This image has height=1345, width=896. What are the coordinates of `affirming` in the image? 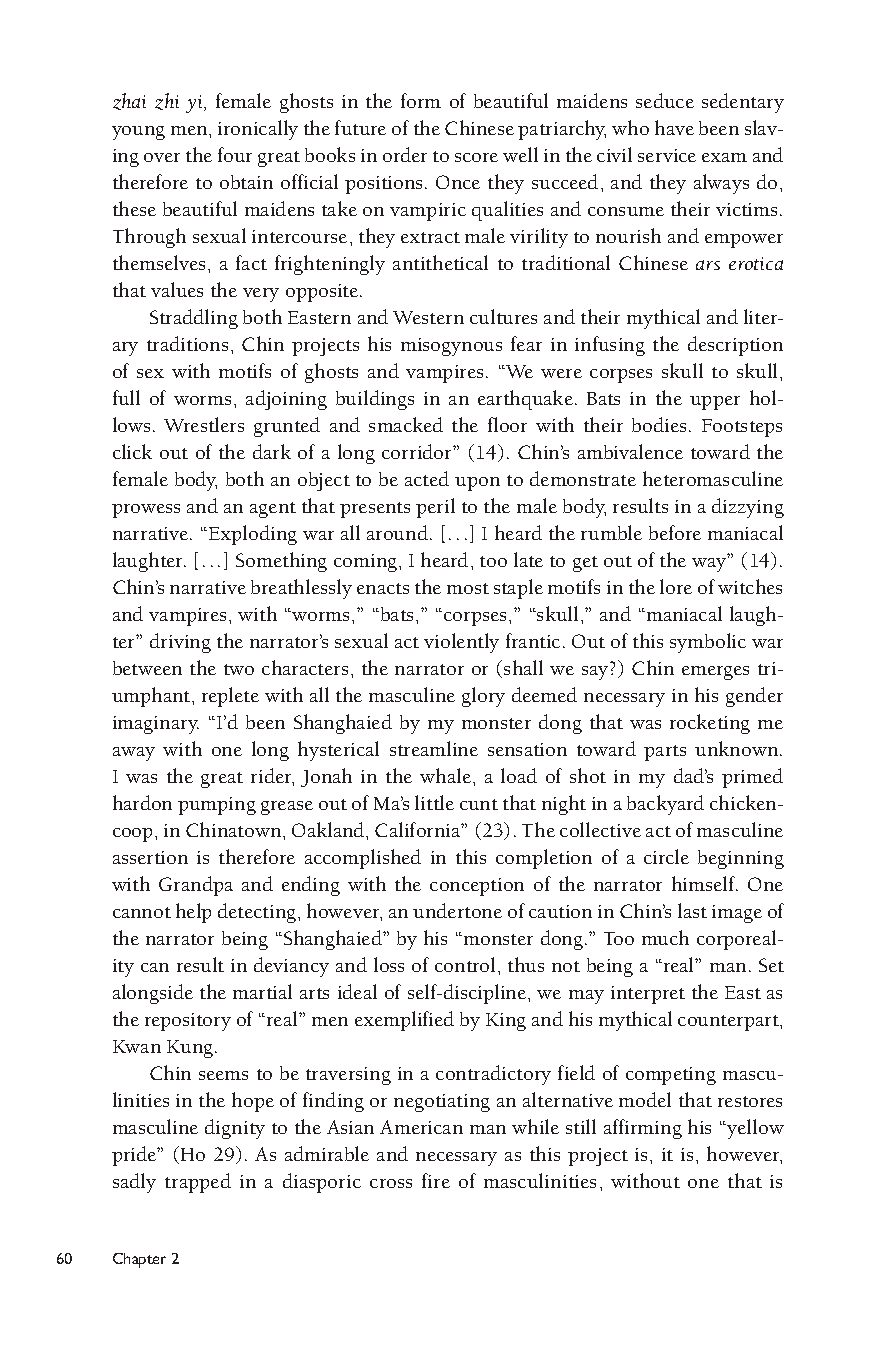 It's located at (643, 1129).
